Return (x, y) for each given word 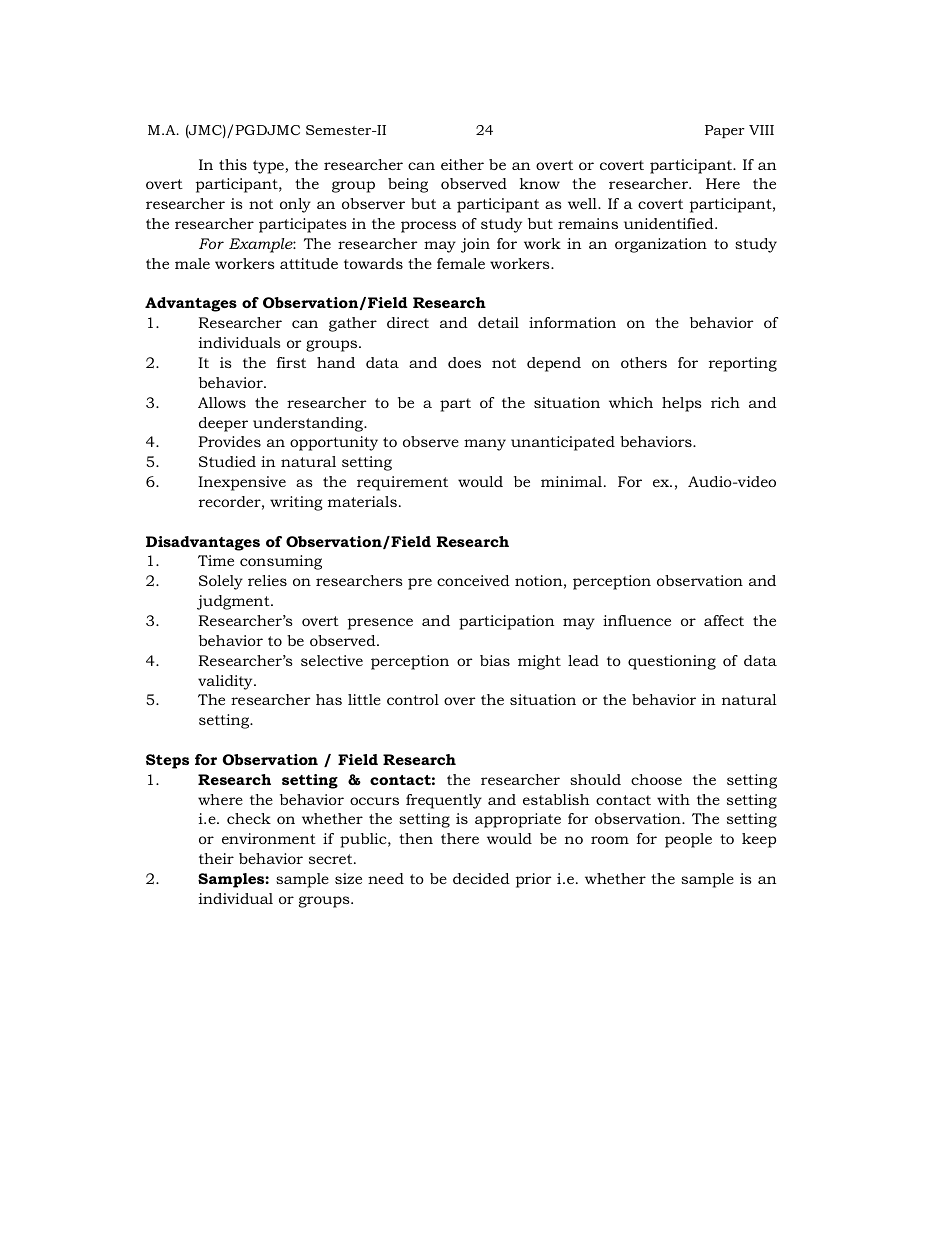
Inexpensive (242, 483)
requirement (402, 483)
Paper (725, 131)
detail (498, 322)
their (216, 858)
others (644, 362)
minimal (573, 481)
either (462, 164)
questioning (672, 662)
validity (226, 682)
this (233, 164)
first (291, 362)
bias (495, 660)
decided (481, 878)
